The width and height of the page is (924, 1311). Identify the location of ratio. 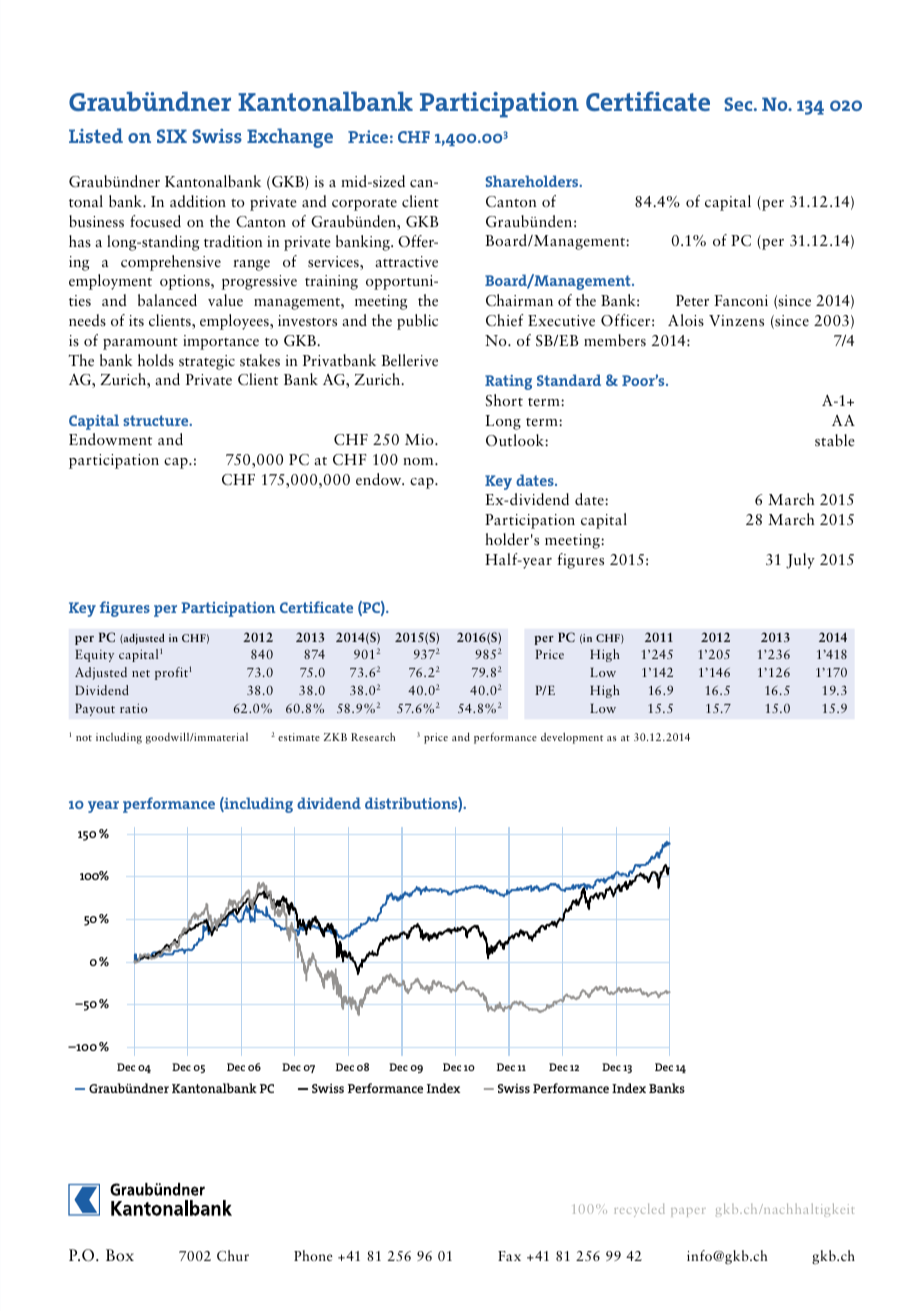
(134, 708).
